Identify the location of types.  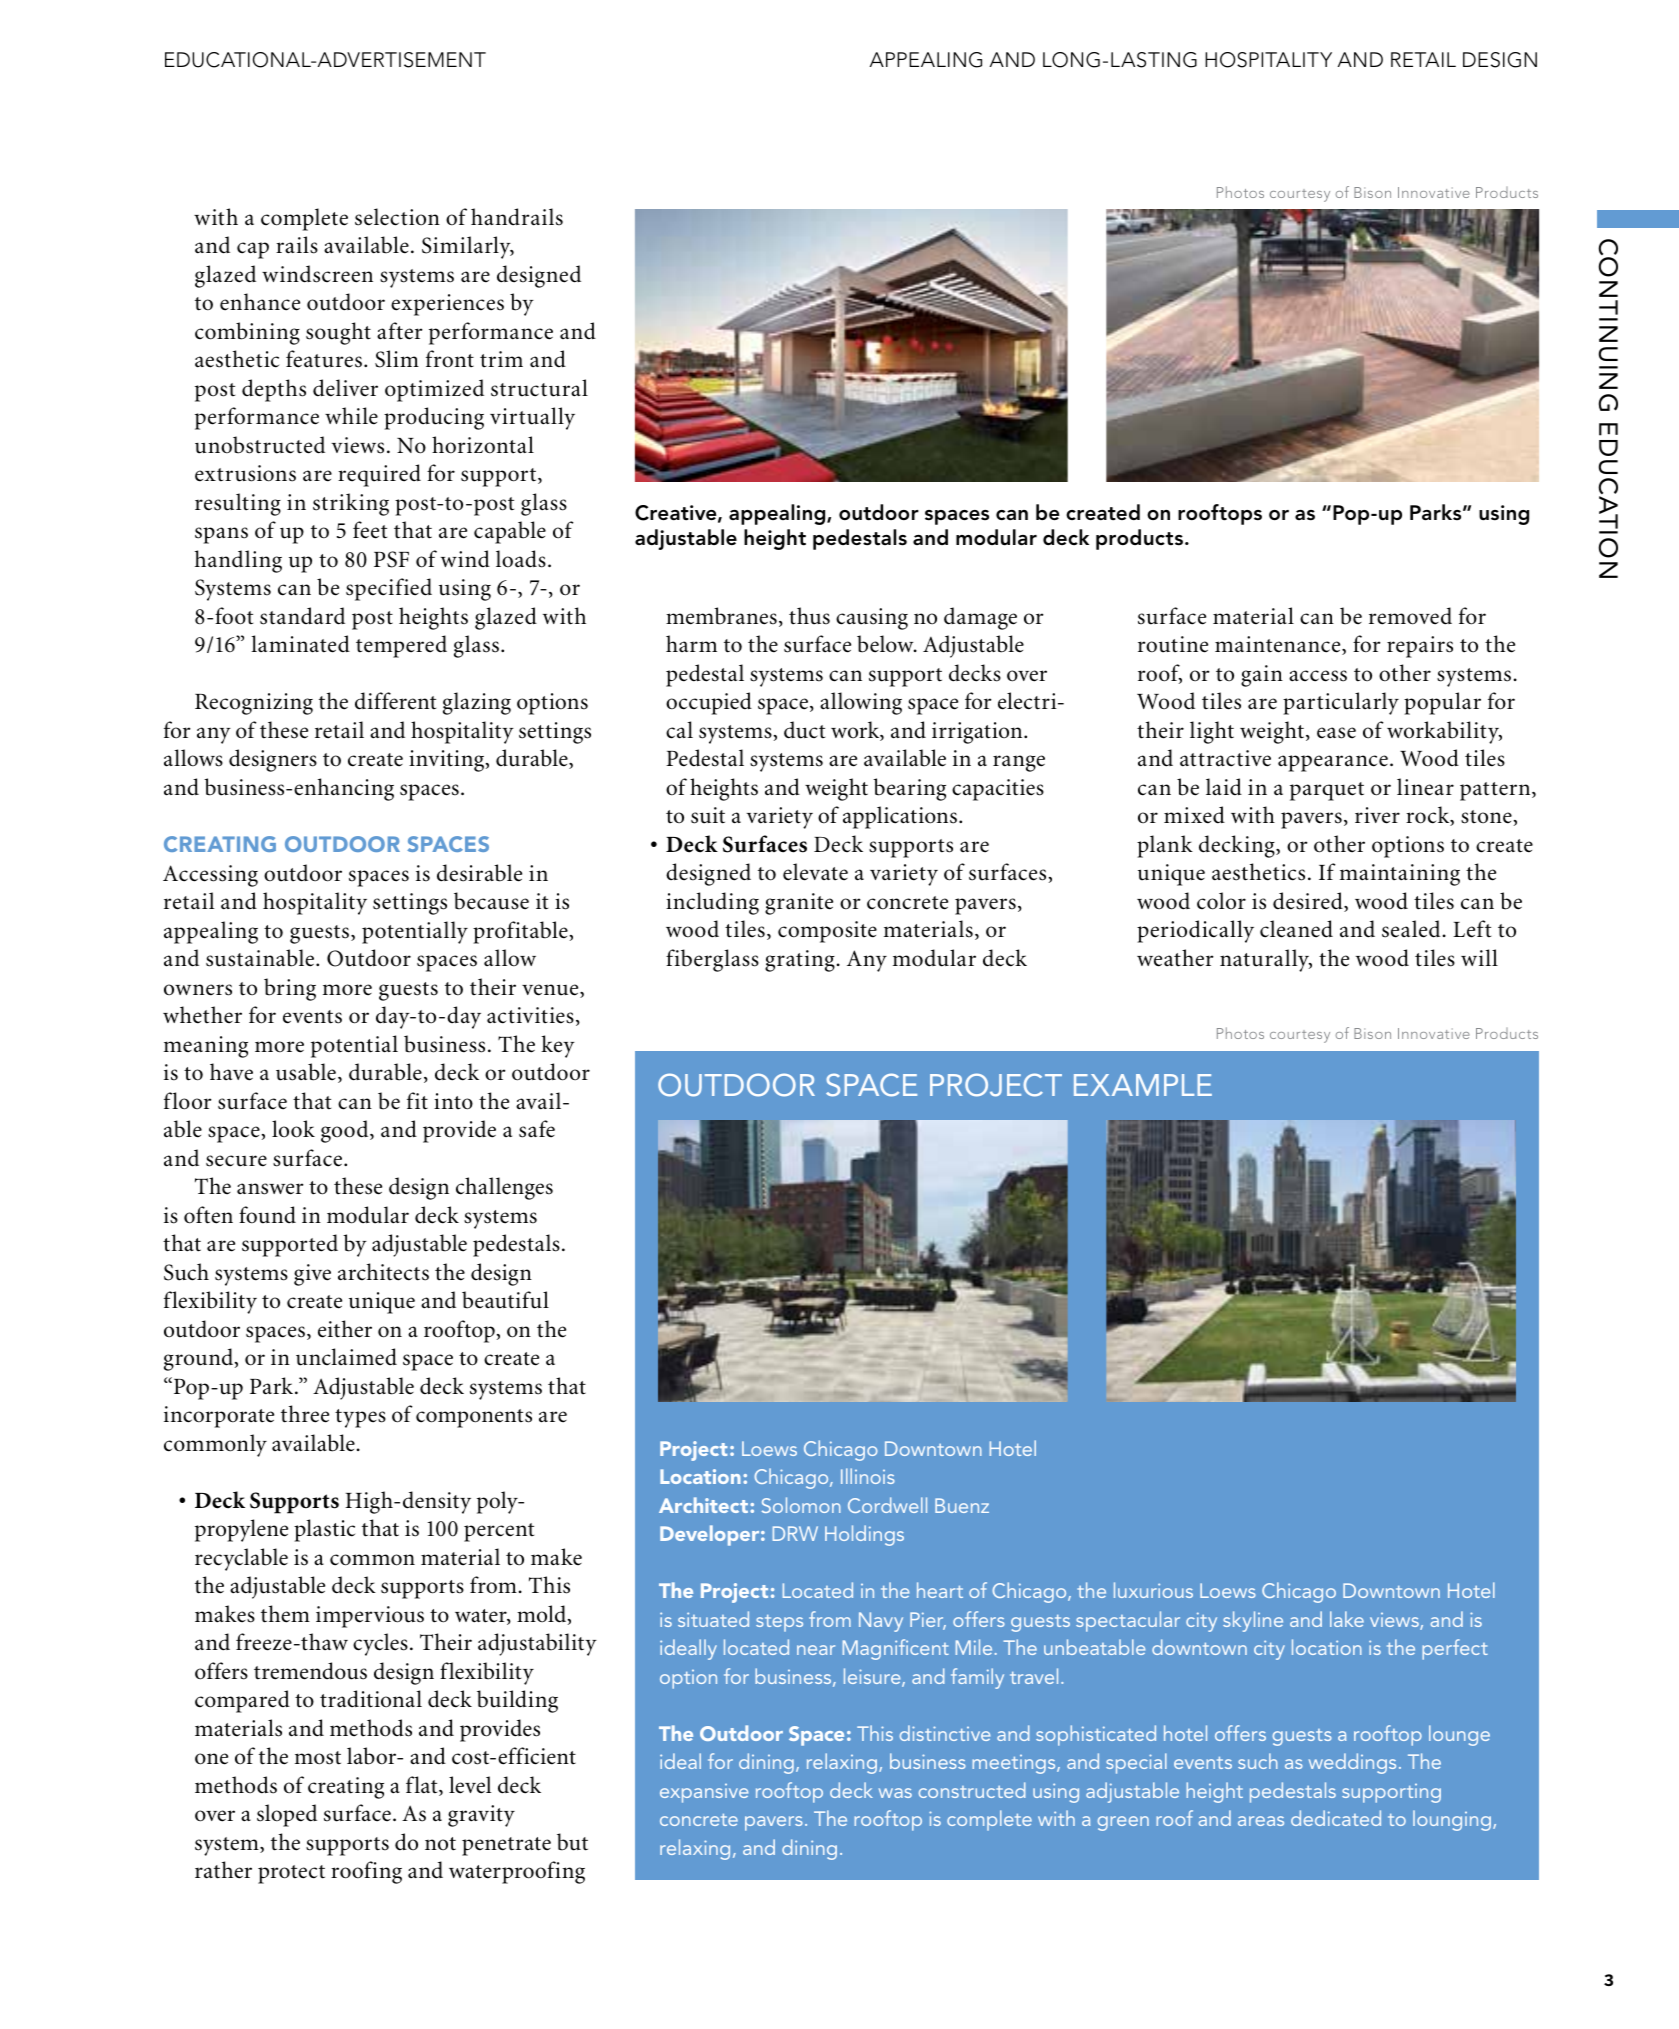
(360, 1418).
